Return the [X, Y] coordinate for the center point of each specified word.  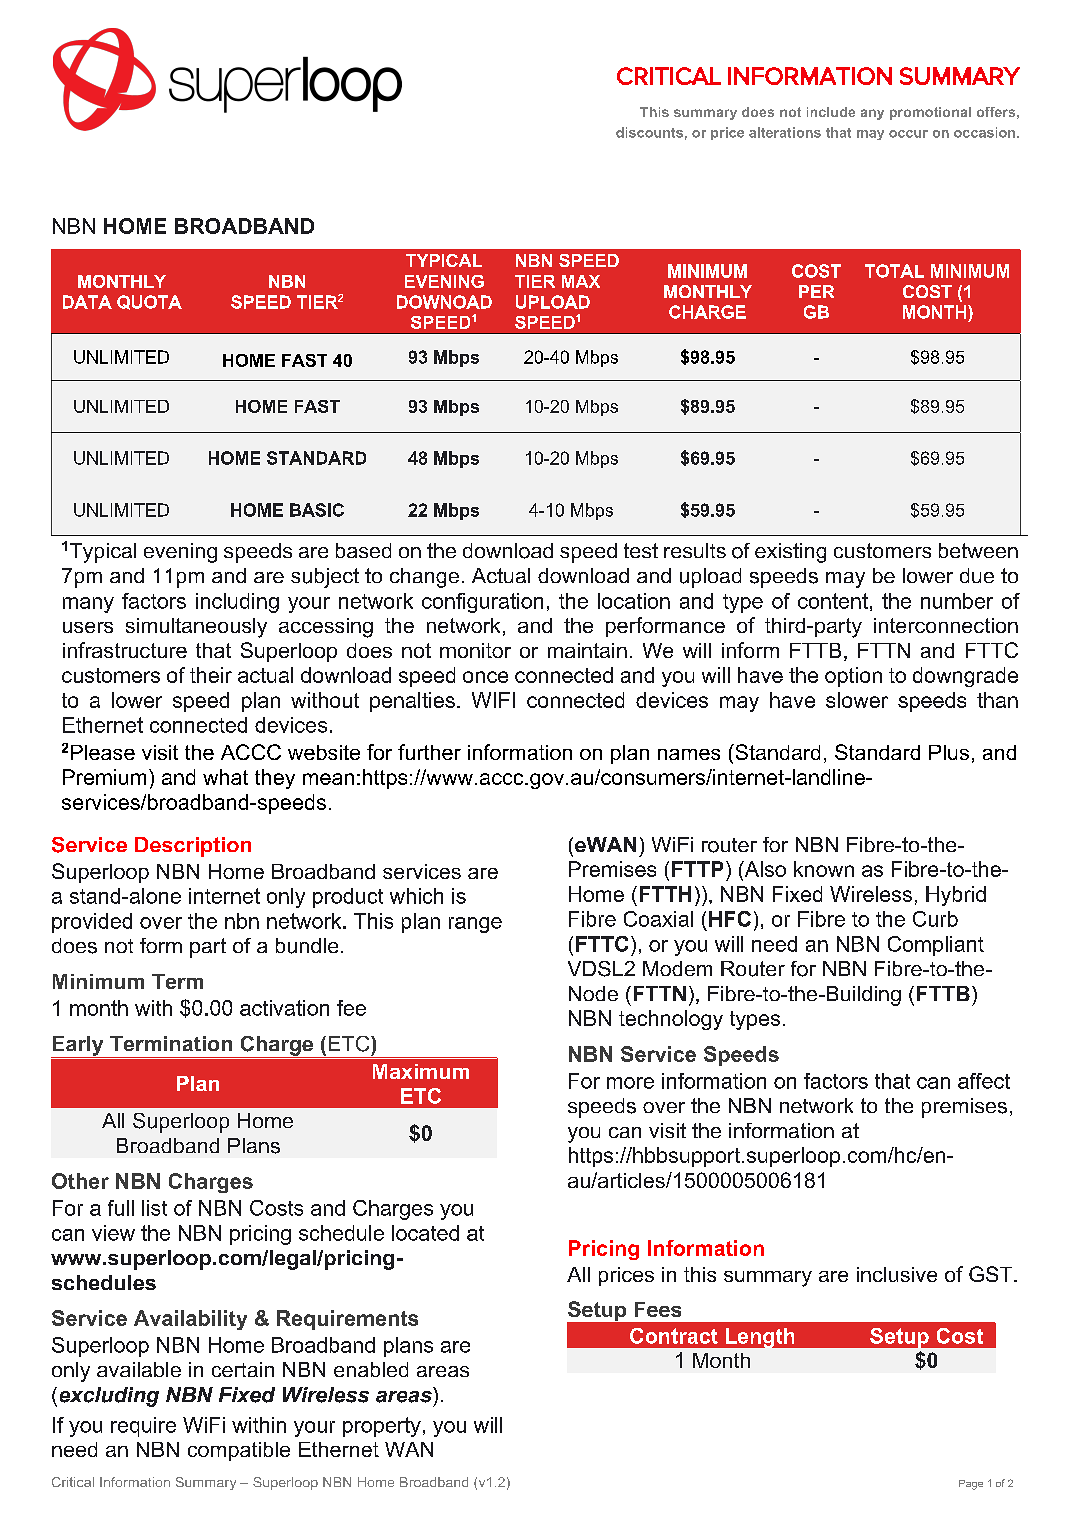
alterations [785, 132]
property [382, 1427]
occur [908, 134]
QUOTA [149, 302]
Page [971, 1485]
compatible [239, 1451]
